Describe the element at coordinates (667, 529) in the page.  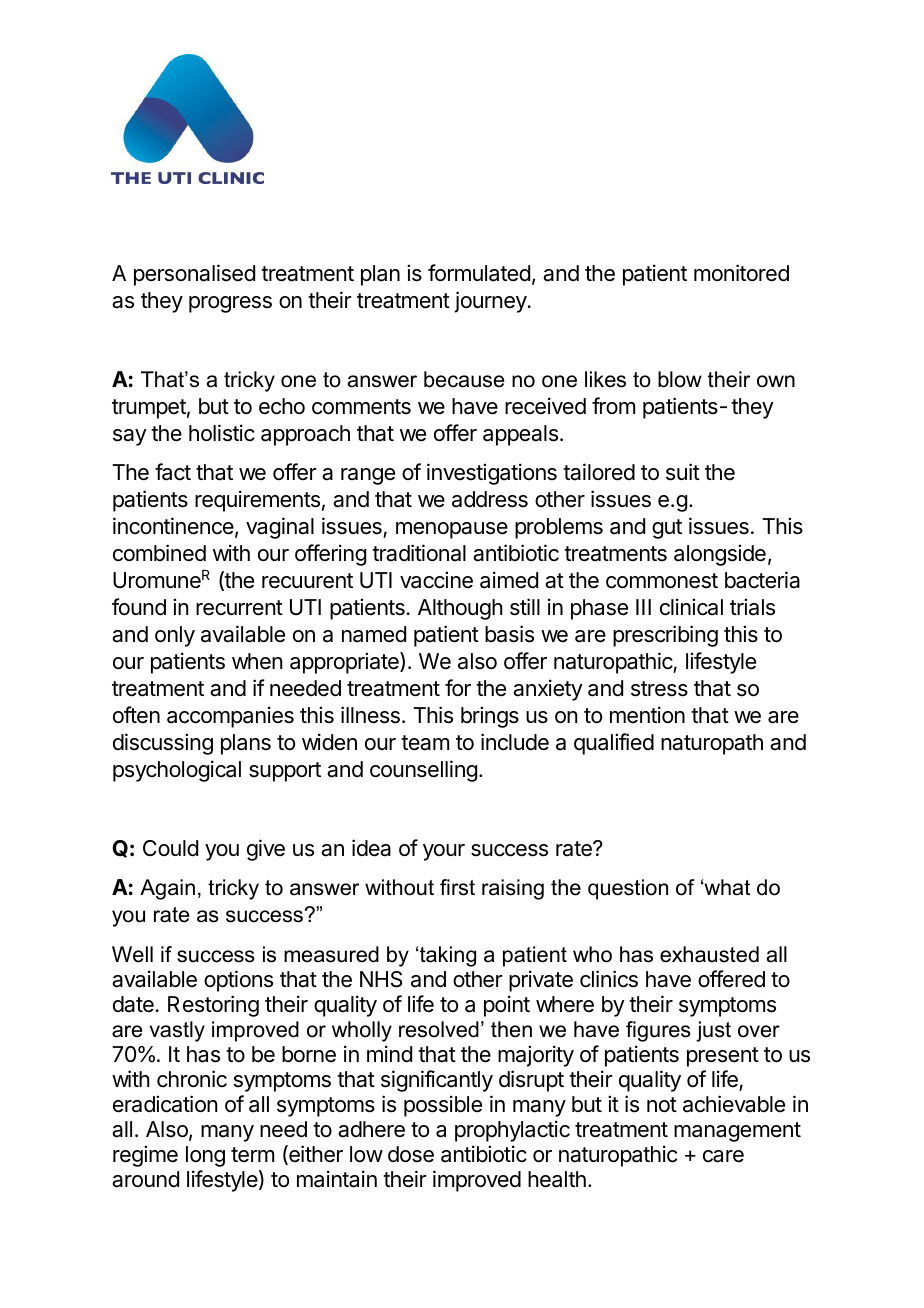
I see `gut` at that location.
